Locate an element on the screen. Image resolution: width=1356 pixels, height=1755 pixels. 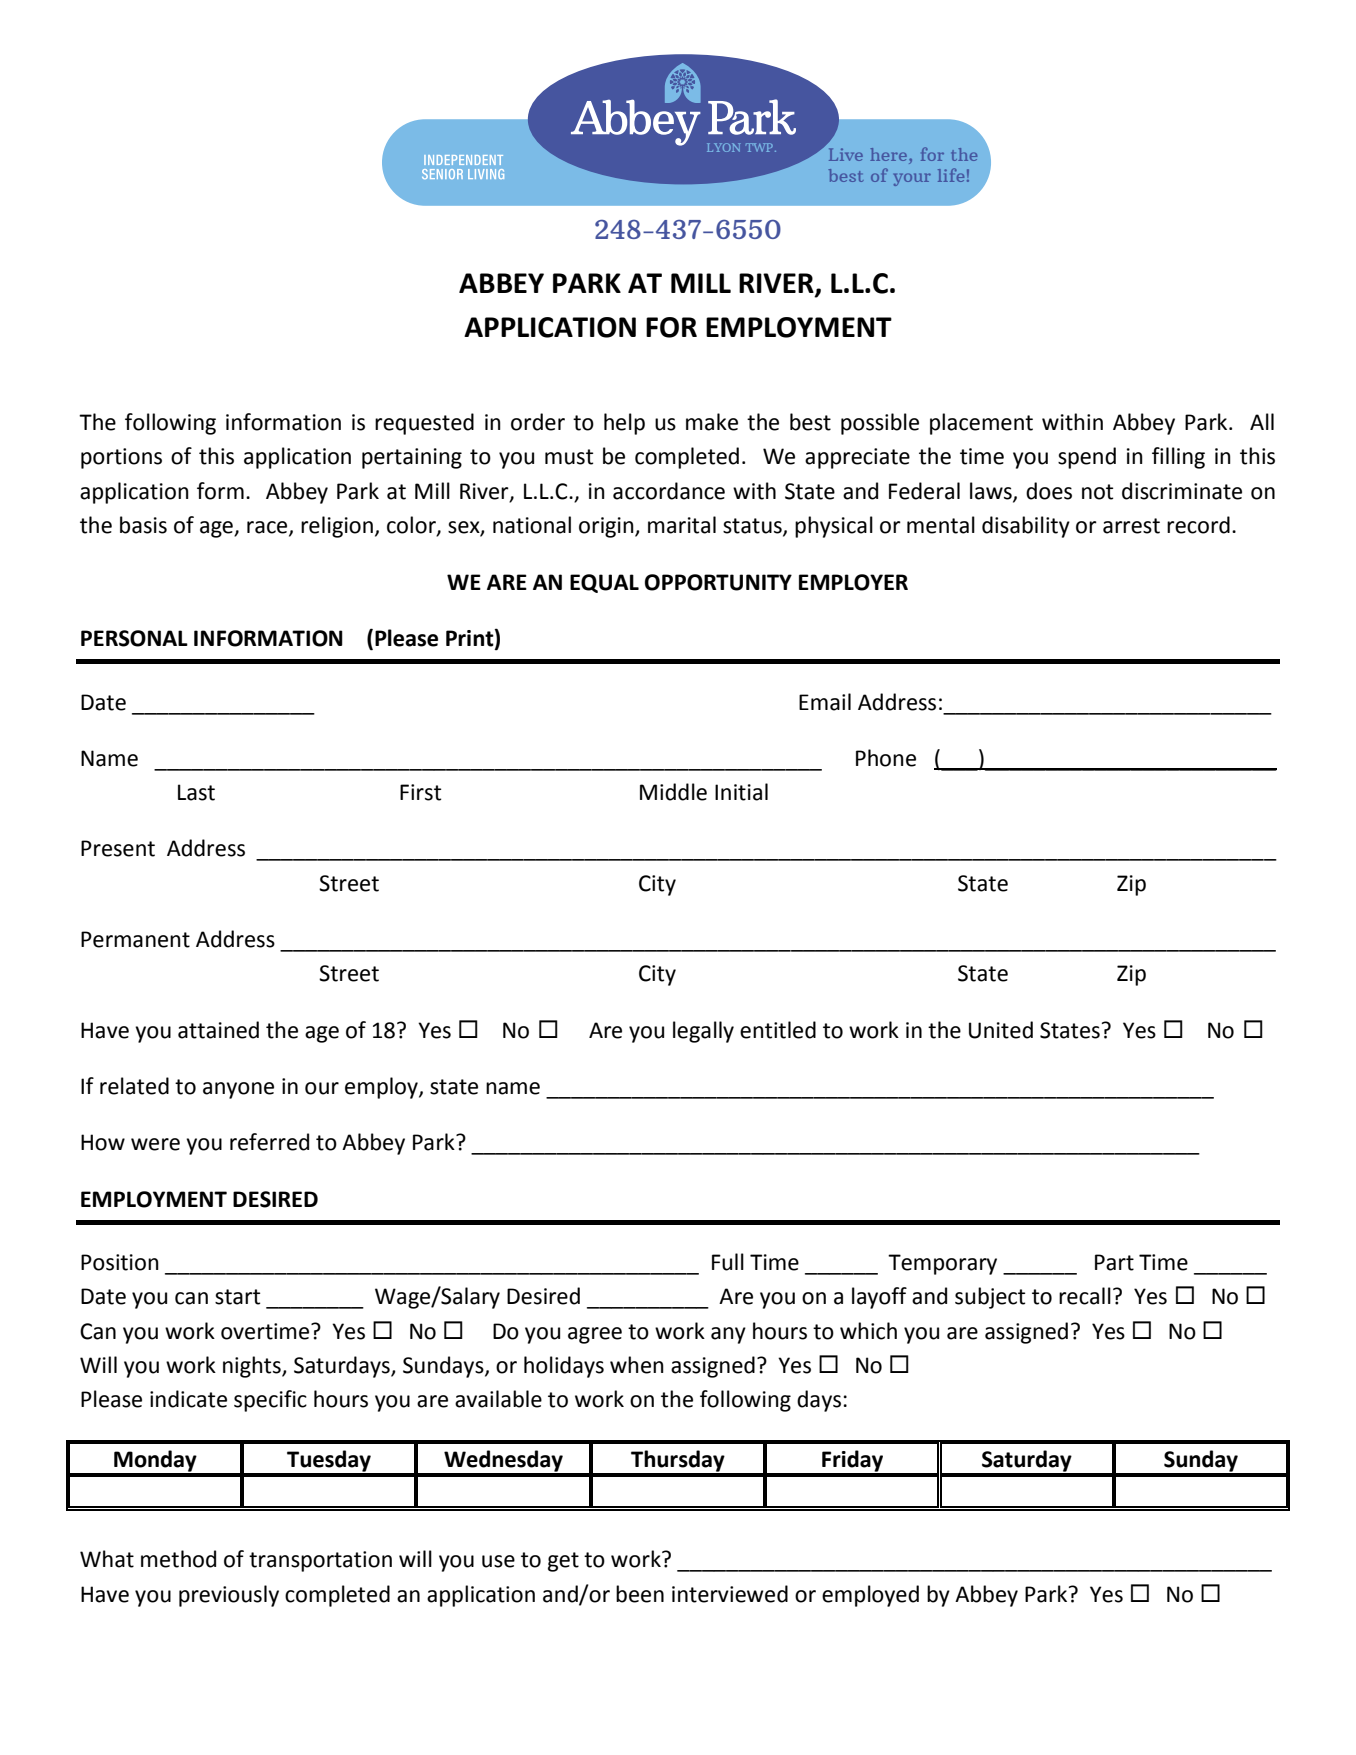
method is located at coordinates (178, 1559).
